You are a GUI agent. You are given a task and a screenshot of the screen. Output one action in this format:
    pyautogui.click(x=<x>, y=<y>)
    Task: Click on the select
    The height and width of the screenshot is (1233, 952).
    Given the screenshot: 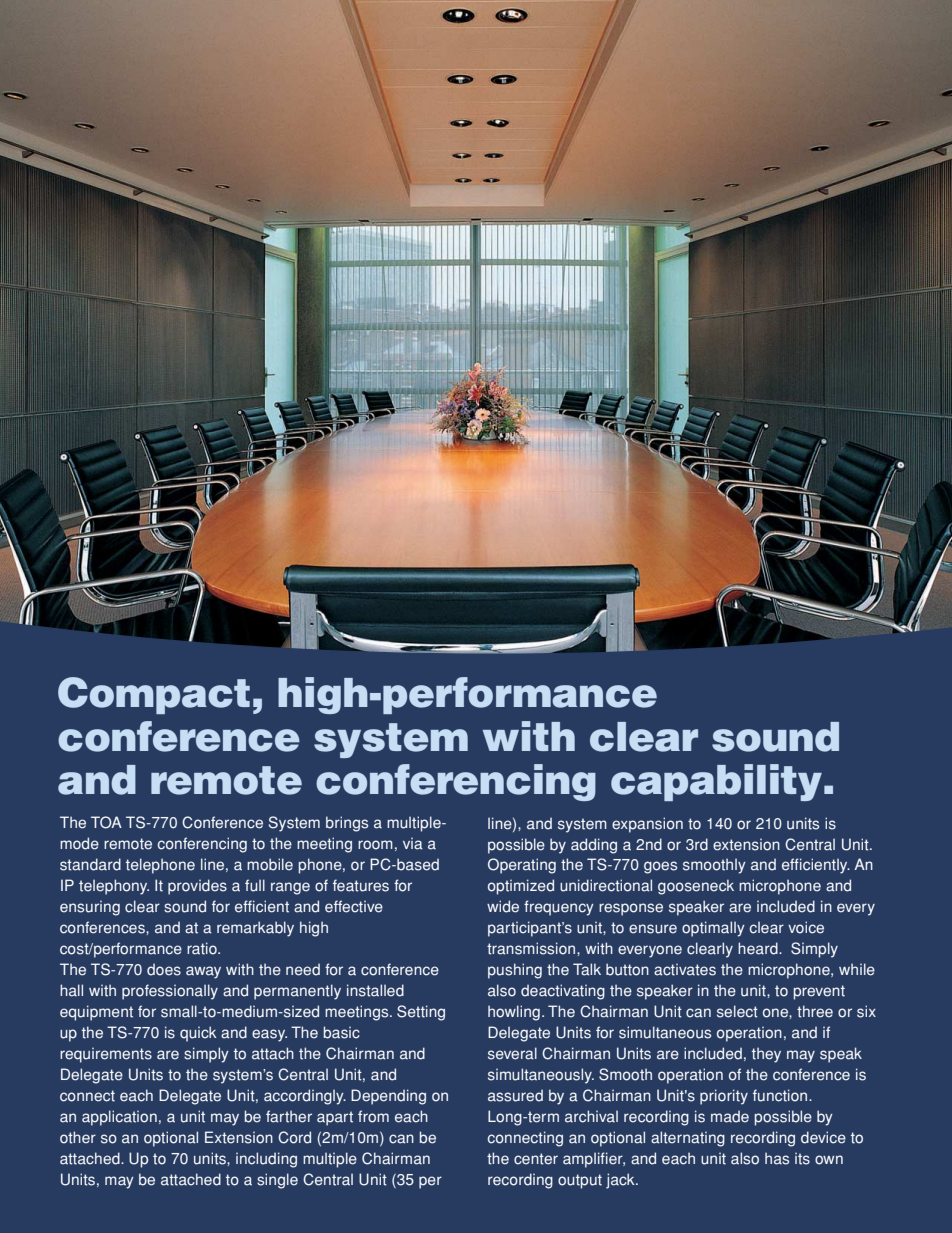 What is the action you would take?
    pyautogui.click(x=737, y=1011)
